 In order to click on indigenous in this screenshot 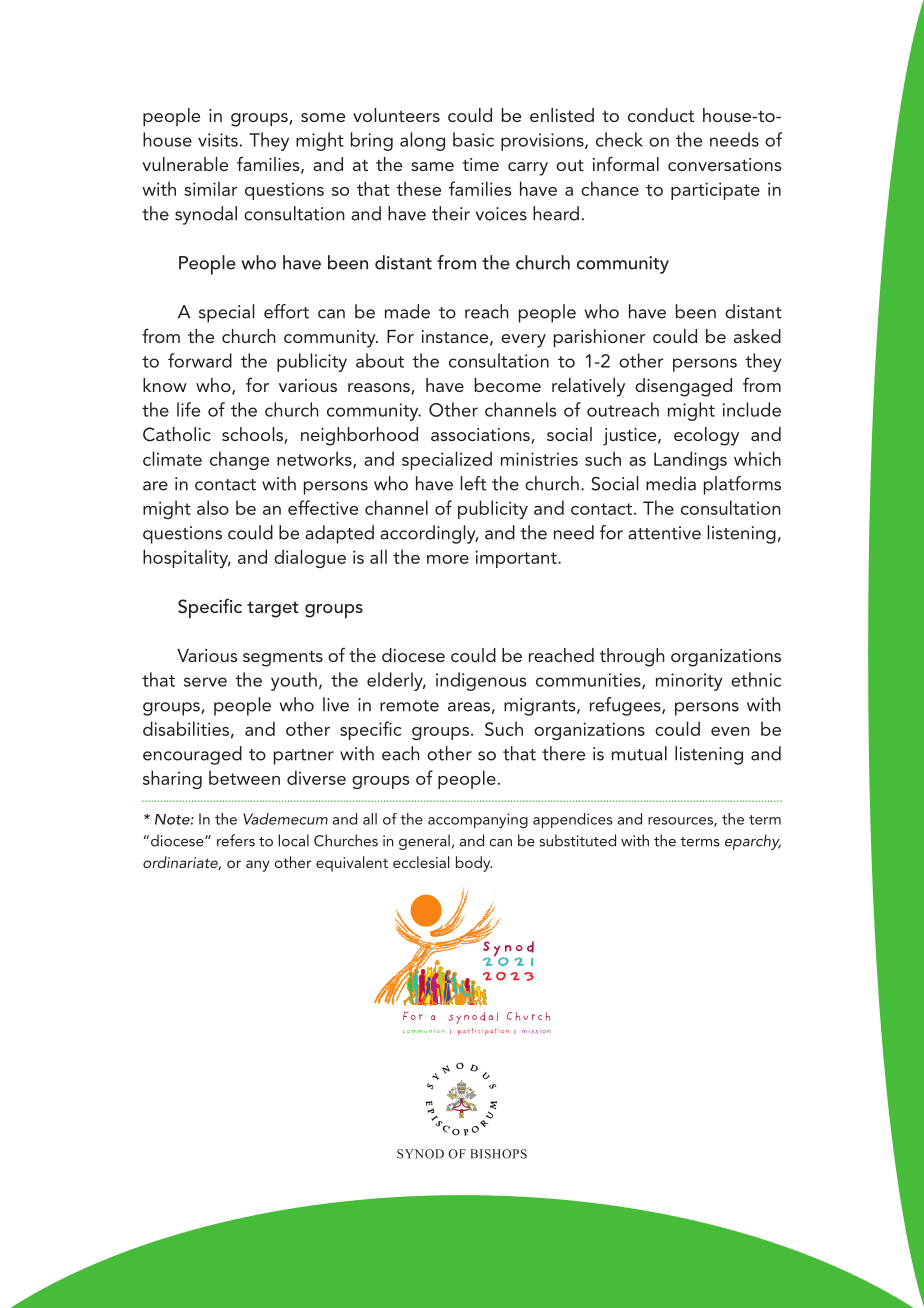, I will do `click(481, 681)`.
